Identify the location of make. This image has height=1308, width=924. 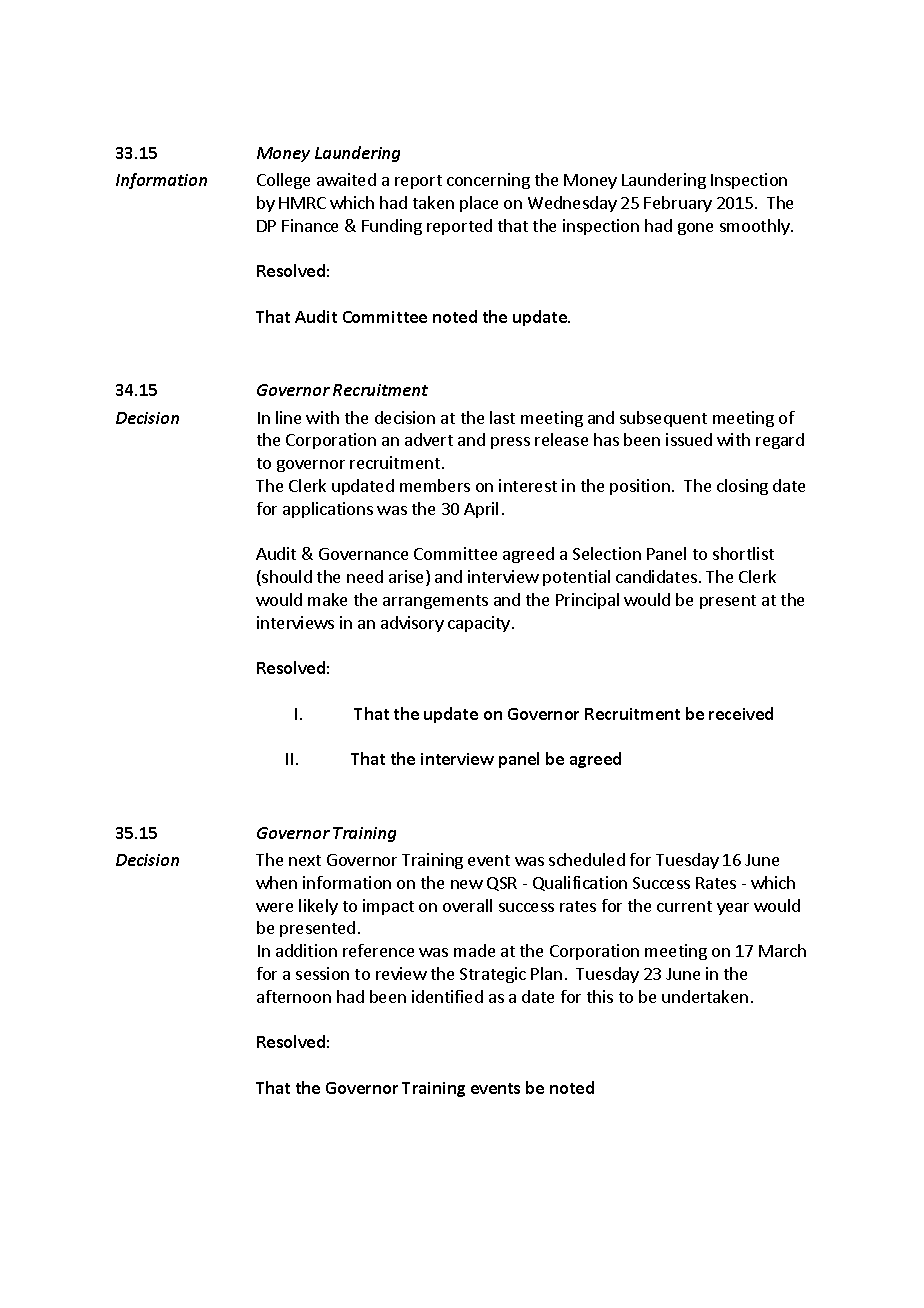
(327, 599).
